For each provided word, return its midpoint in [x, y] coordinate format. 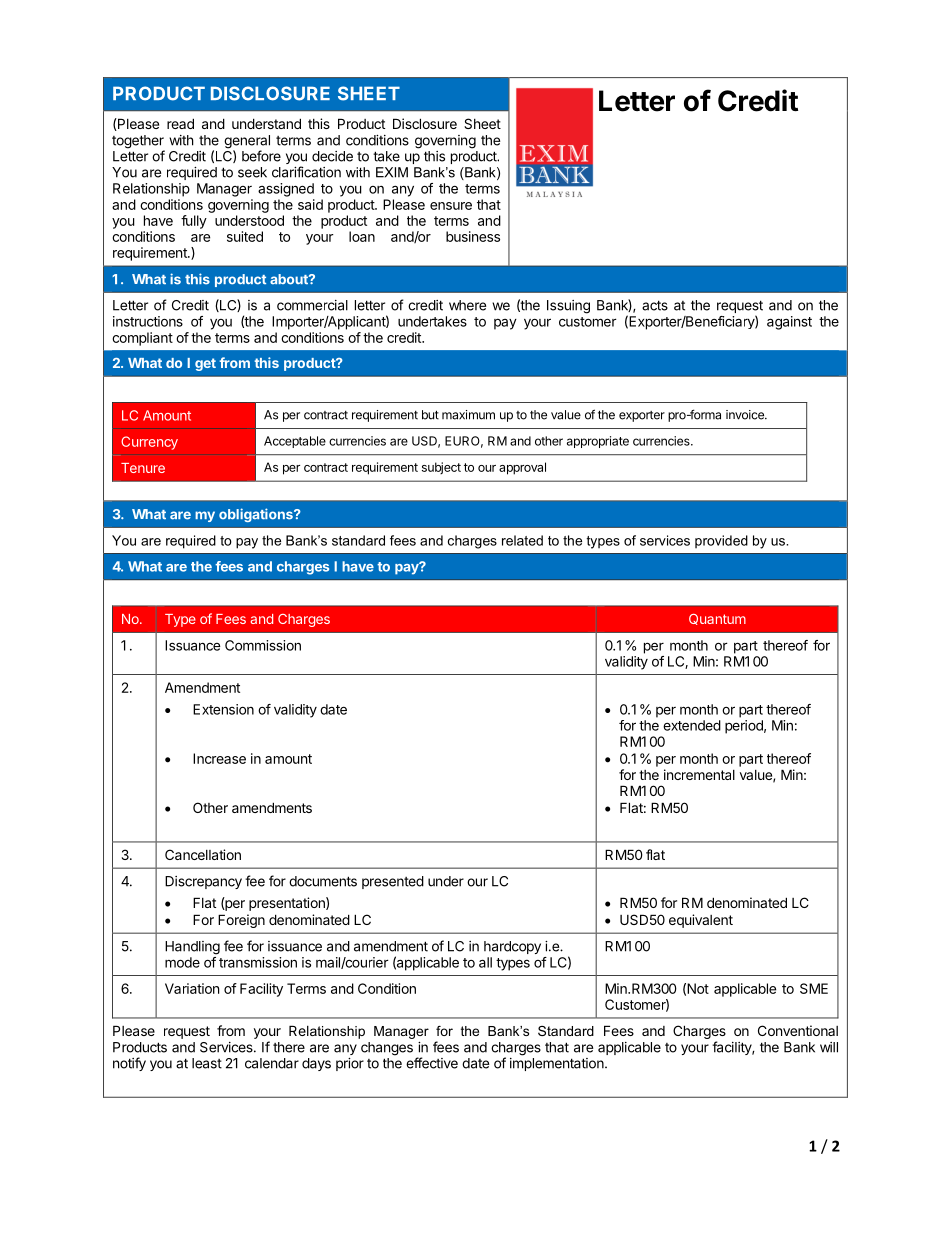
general [247, 143]
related [522, 540]
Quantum [717, 619]
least [207, 1063]
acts [655, 305]
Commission [263, 645]
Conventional [798, 1030]
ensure [451, 206]
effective [432, 1063]
